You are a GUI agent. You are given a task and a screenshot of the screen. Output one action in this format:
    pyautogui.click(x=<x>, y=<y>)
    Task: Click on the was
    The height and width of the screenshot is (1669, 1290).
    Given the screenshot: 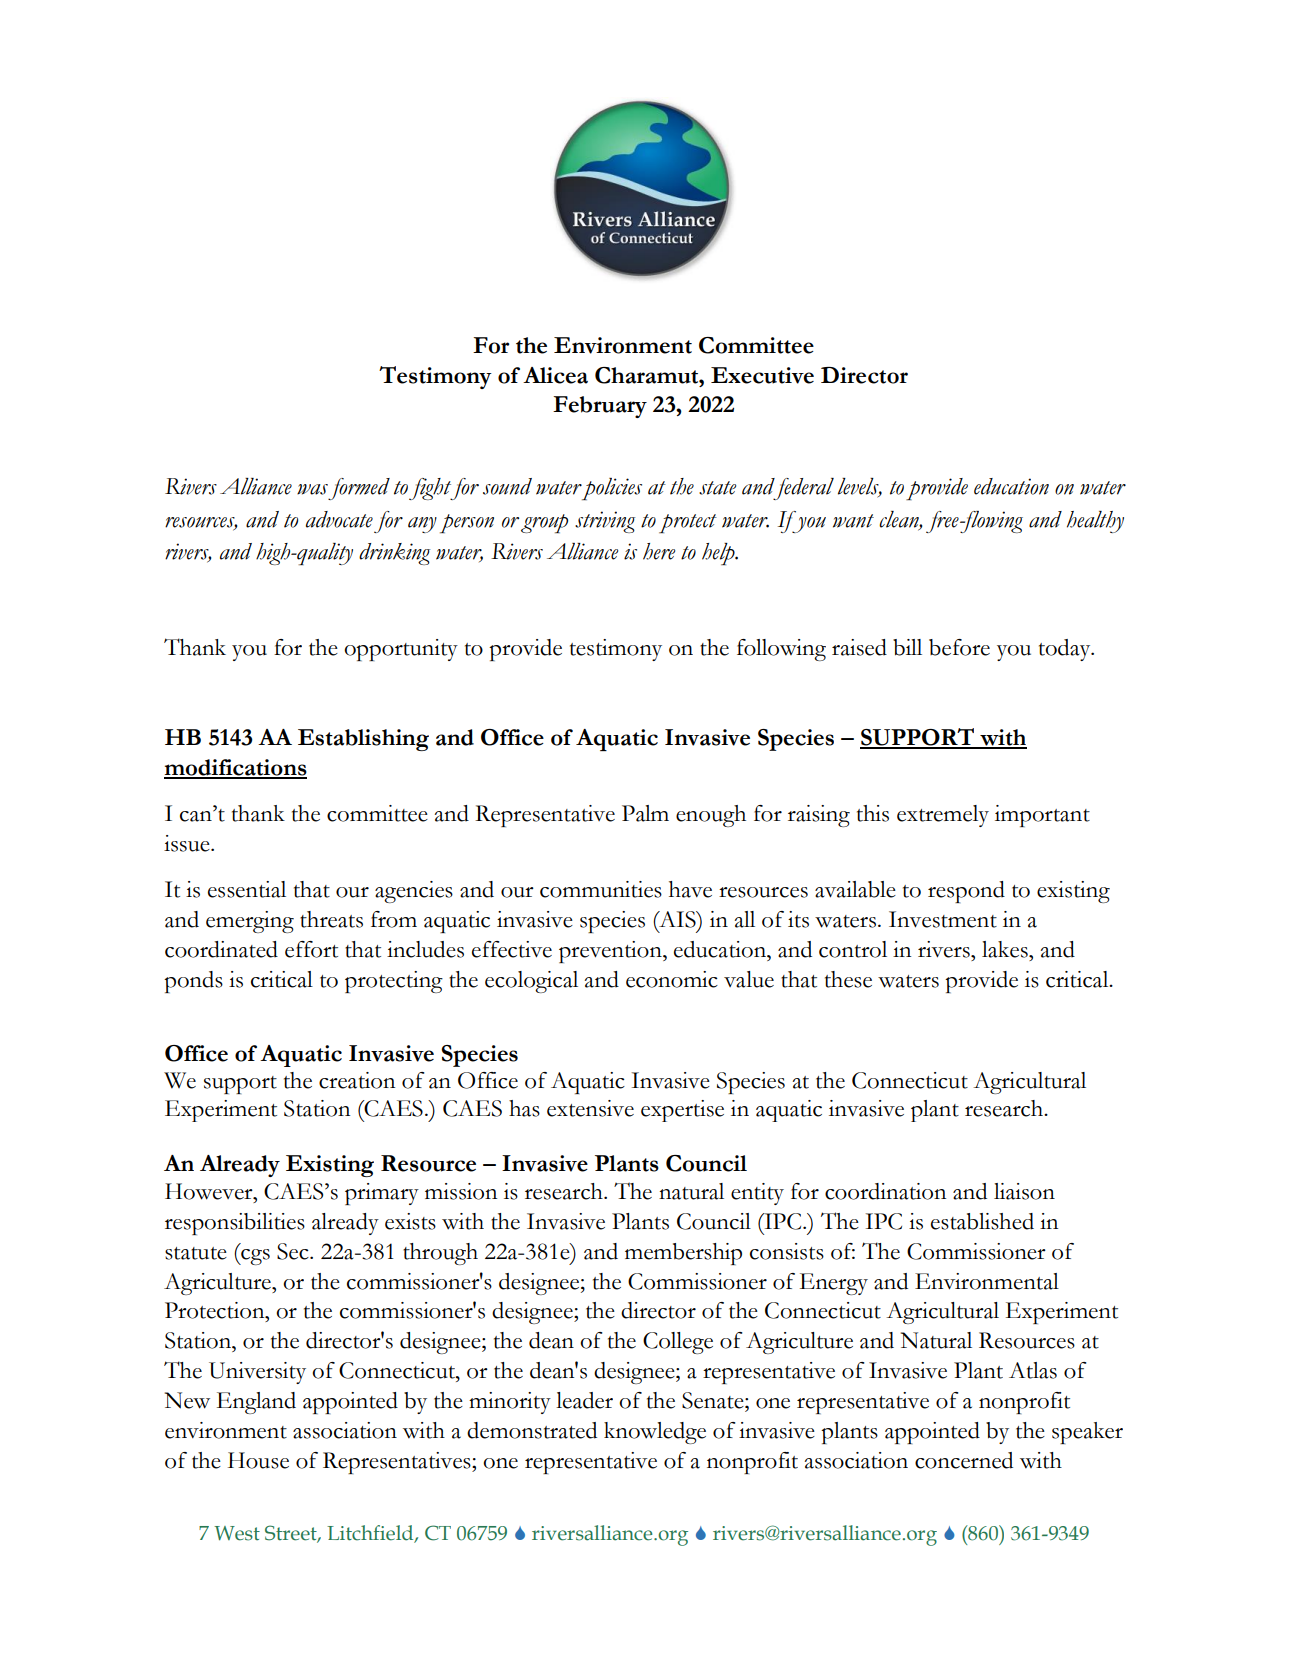 What is the action you would take?
    pyautogui.click(x=312, y=489)
